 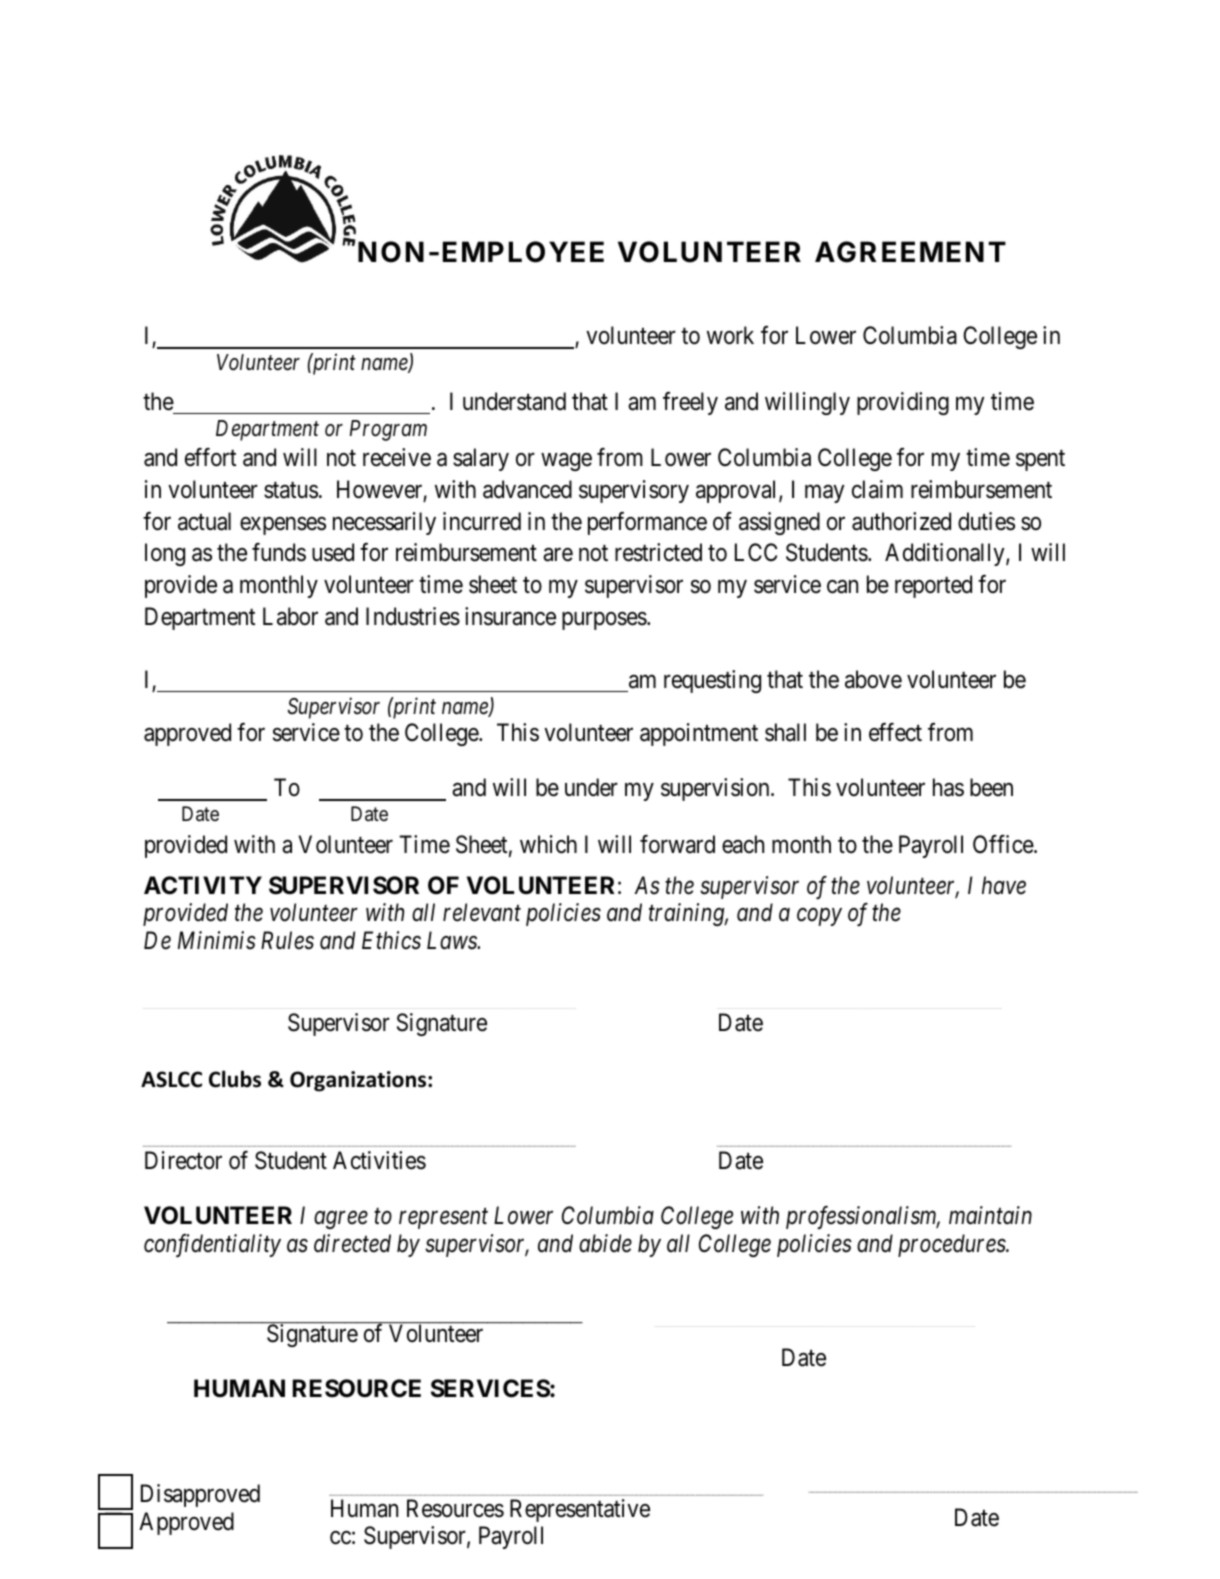 What do you see at coordinates (510, 616) in the screenshot?
I see `insurance` at bounding box center [510, 616].
